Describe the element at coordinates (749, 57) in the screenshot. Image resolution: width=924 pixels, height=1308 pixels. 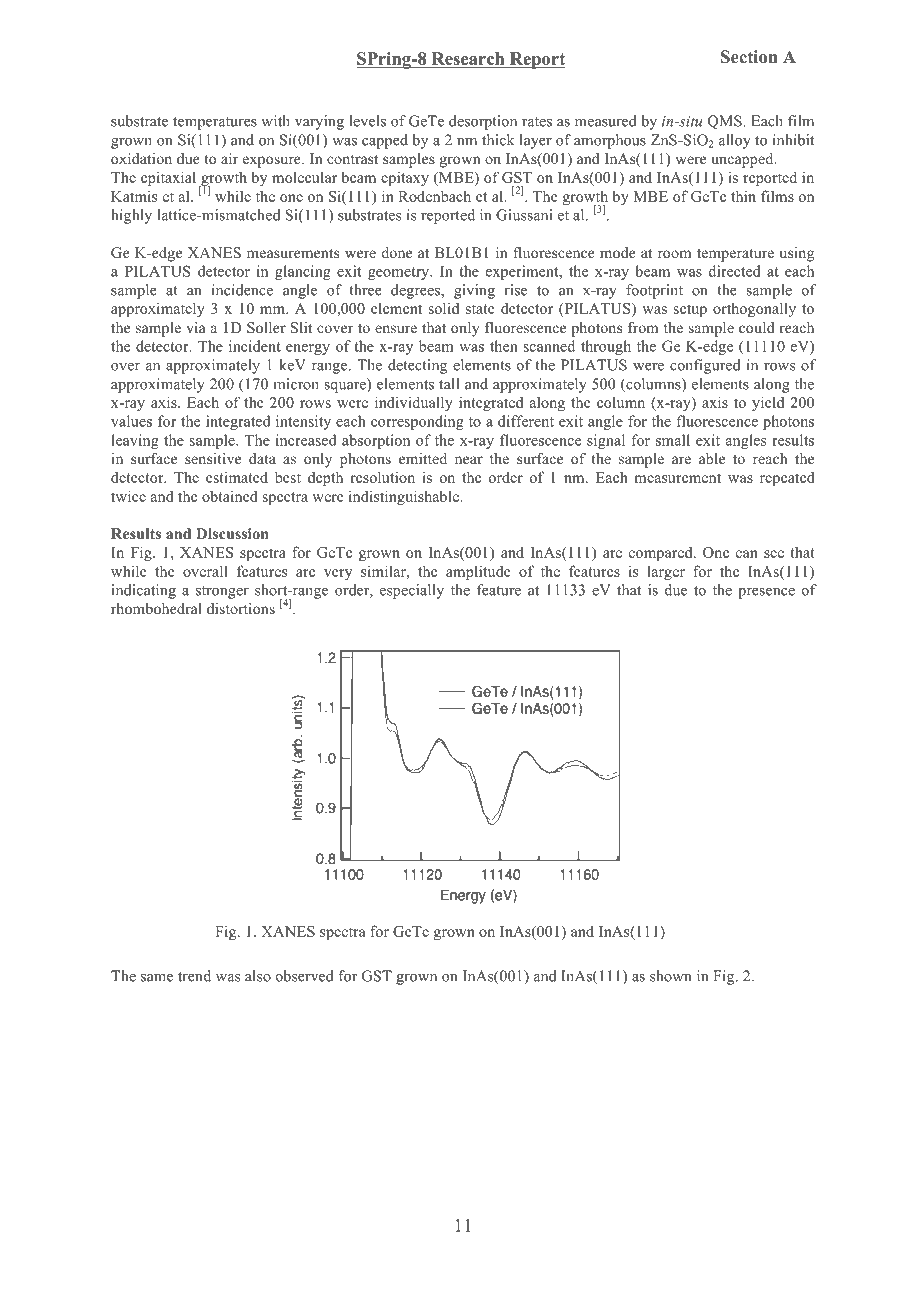
I see `Section` at that location.
